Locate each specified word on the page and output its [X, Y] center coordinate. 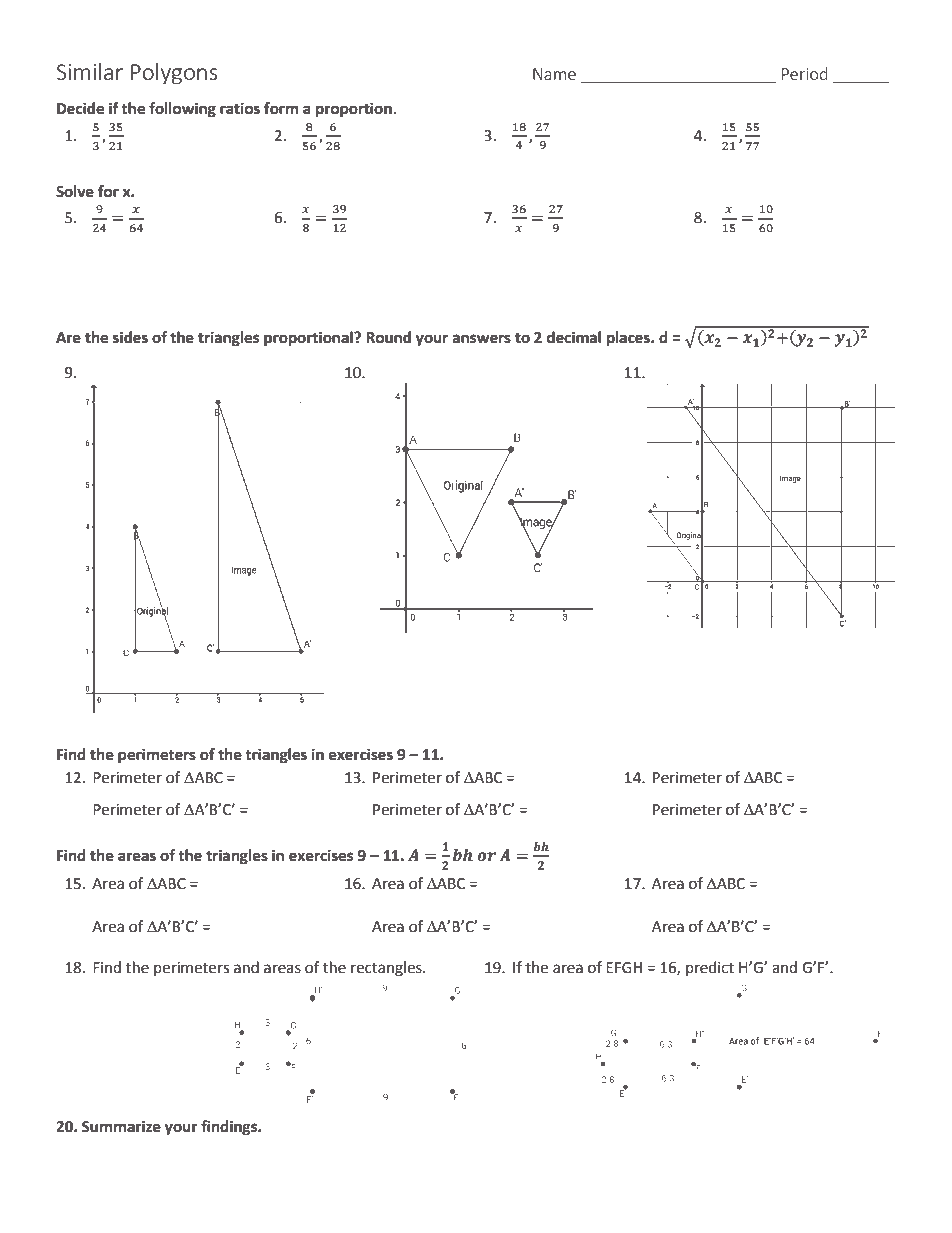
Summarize [121, 1126]
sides [130, 337]
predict [710, 968]
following [182, 110]
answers [482, 339]
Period [805, 73]
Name [554, 74]
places [629, 339]
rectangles [387, 969]
